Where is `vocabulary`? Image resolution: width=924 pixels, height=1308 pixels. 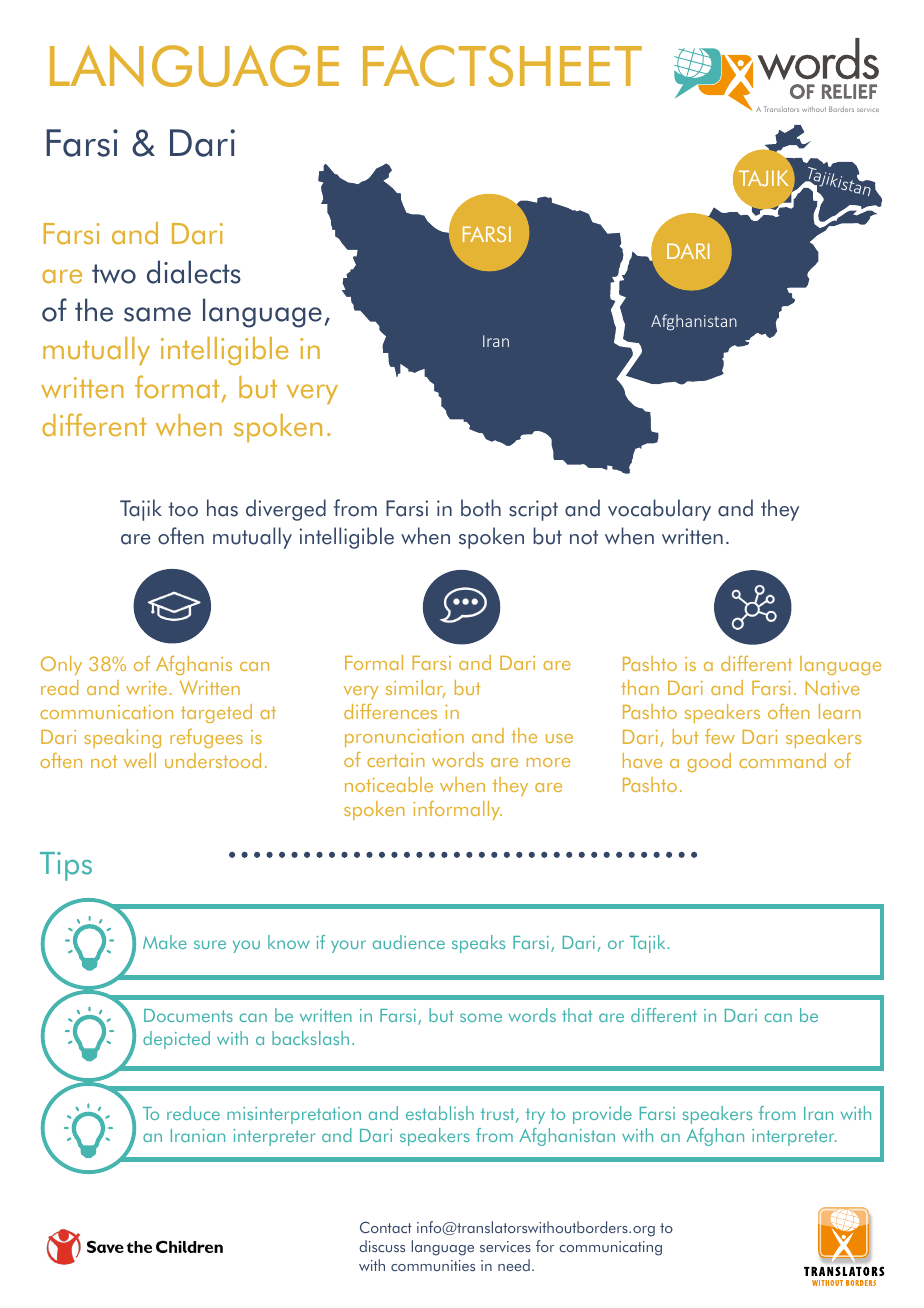
vocabulary is located at coordinates (659, 510).
